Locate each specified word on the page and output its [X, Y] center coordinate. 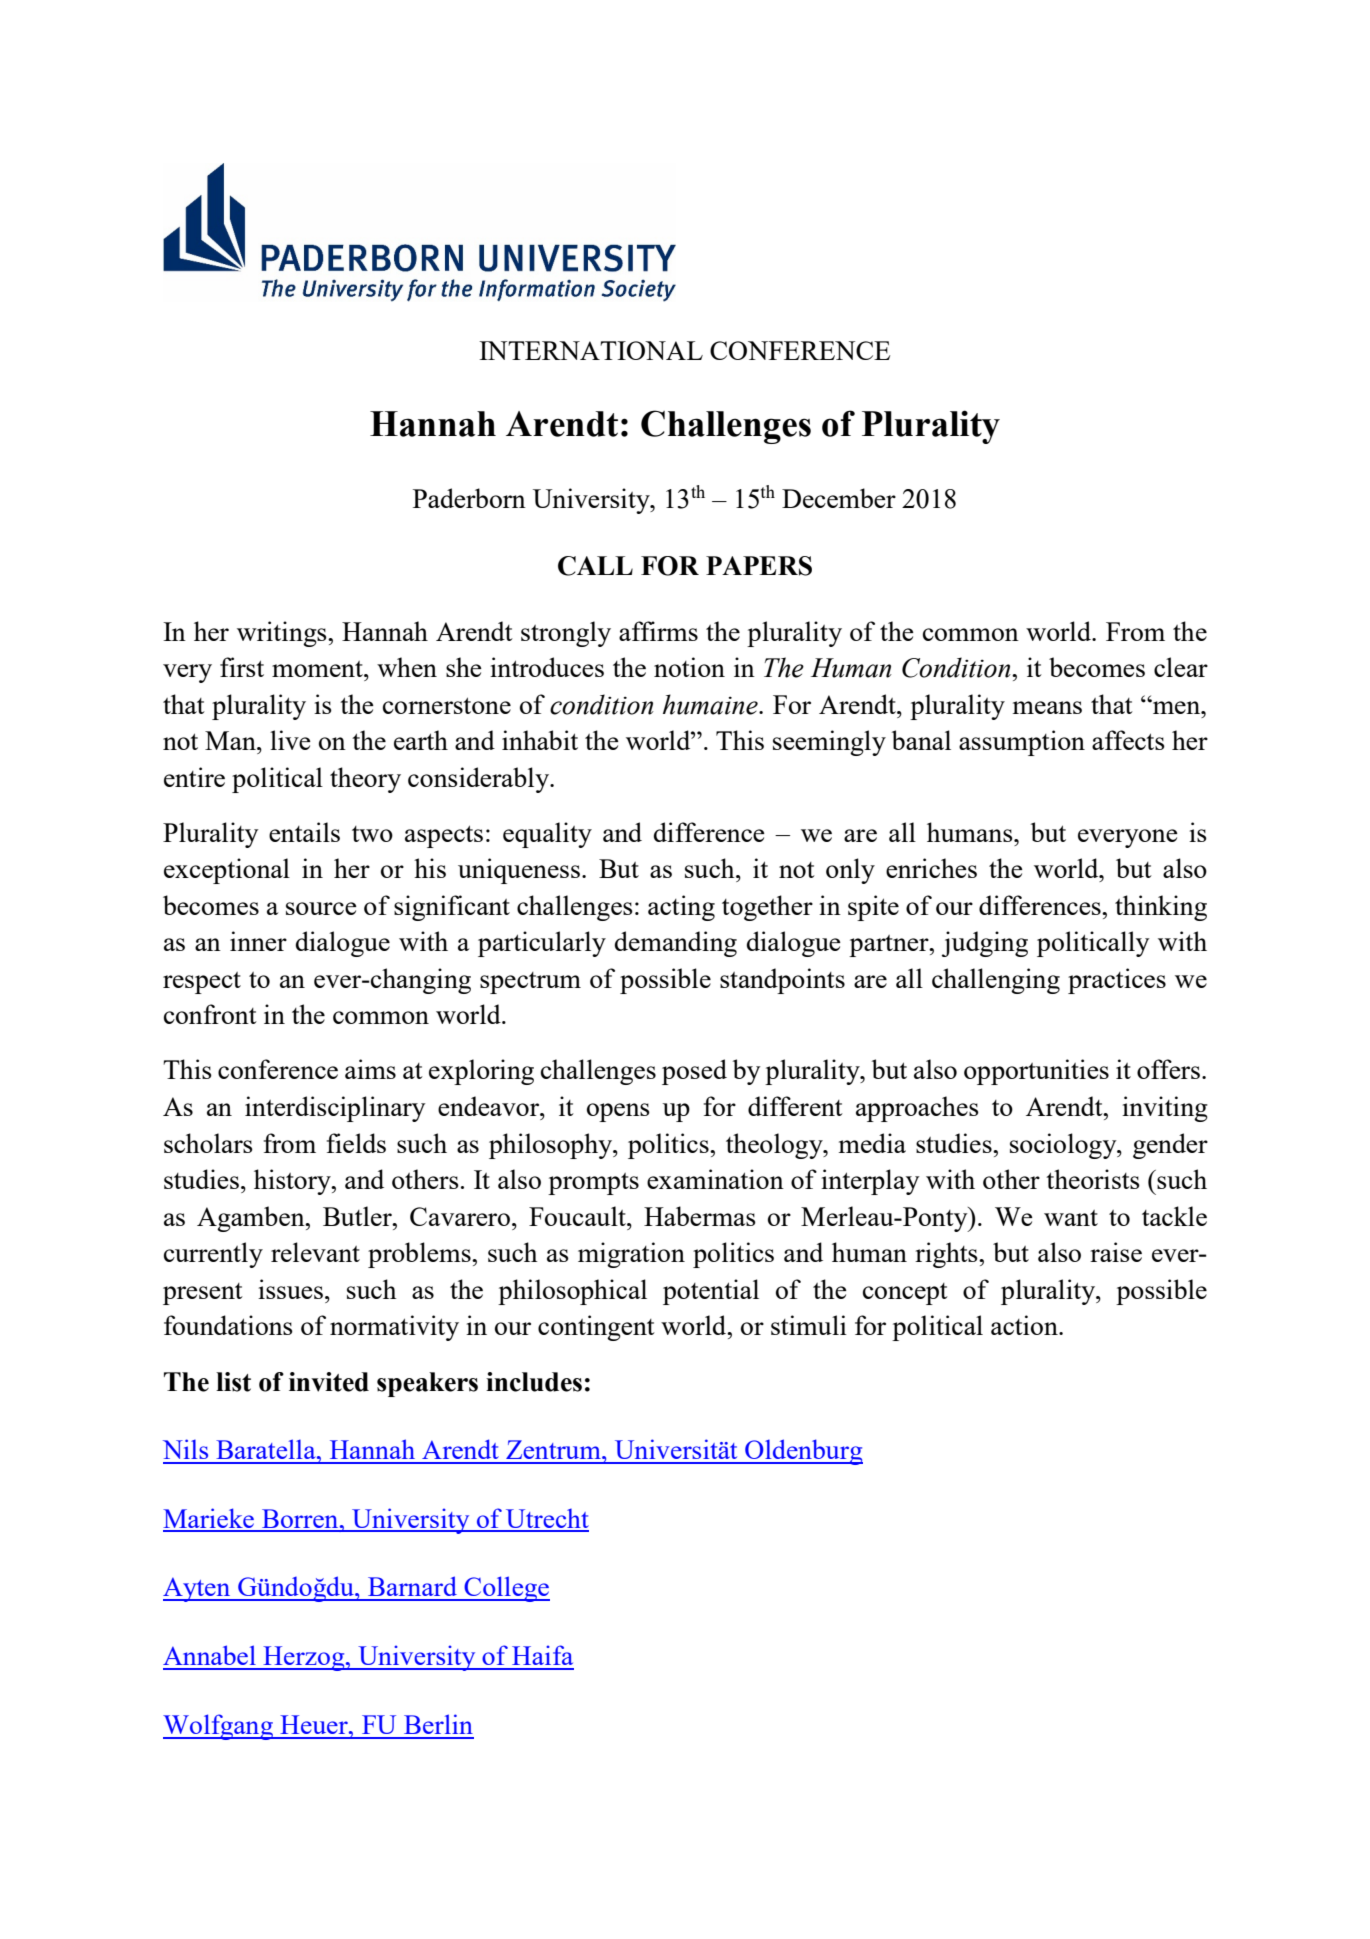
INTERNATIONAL [591, 350]
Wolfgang [219, 1727]
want [1071, 1218]
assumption [1022, 743]
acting [681, 908]
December [839, 498]
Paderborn [469, 498]
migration [631, 1255]
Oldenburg [803, 1452]
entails [304, 832]
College [506, 1589]
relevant [315, 1252]
